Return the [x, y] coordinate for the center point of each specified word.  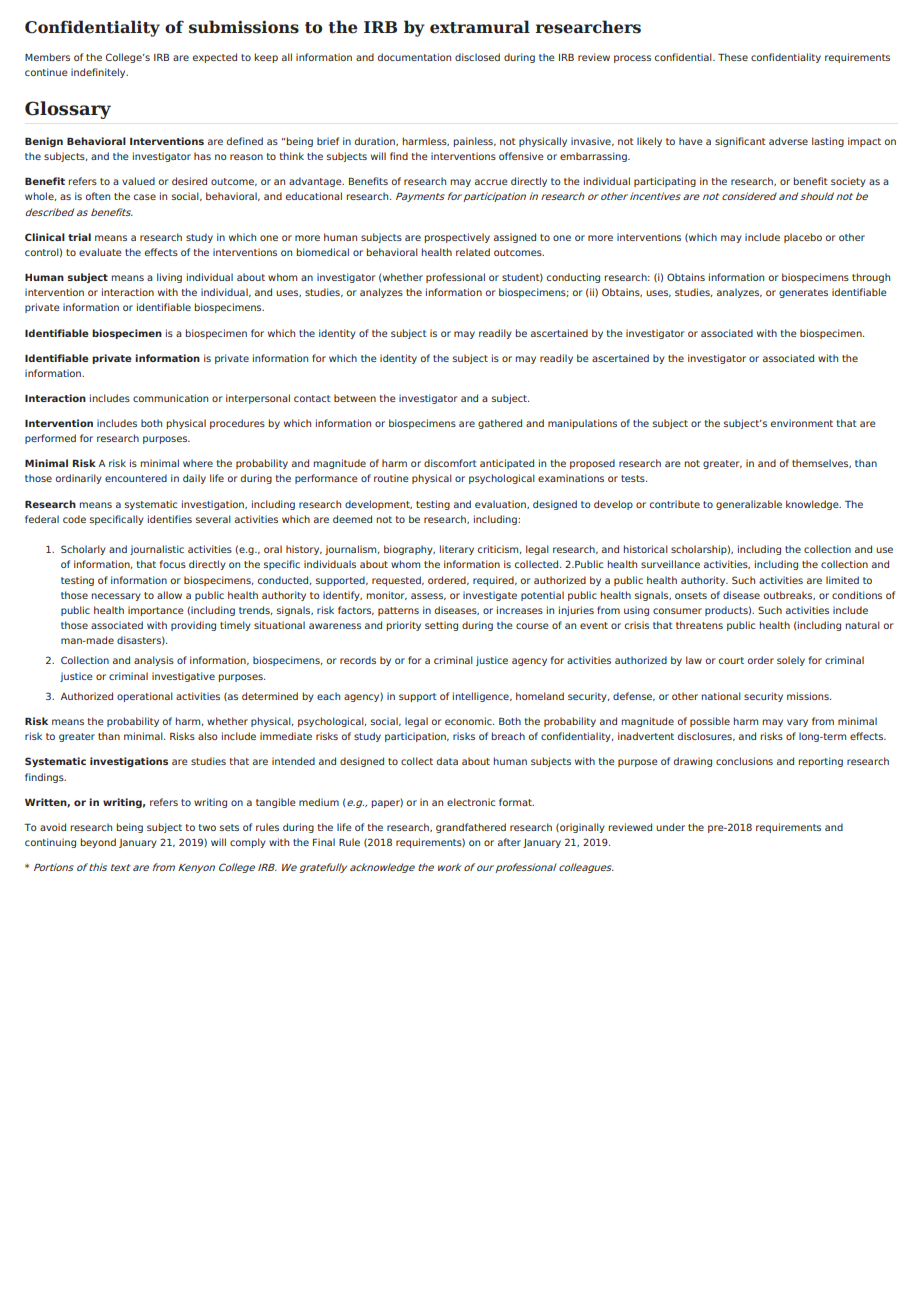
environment [802, 423]
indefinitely [99, 73]
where [198, 463]
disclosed [477, 57]
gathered [500, 424]
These [733, 57]
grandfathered [471, 828]
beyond [98, 843]
